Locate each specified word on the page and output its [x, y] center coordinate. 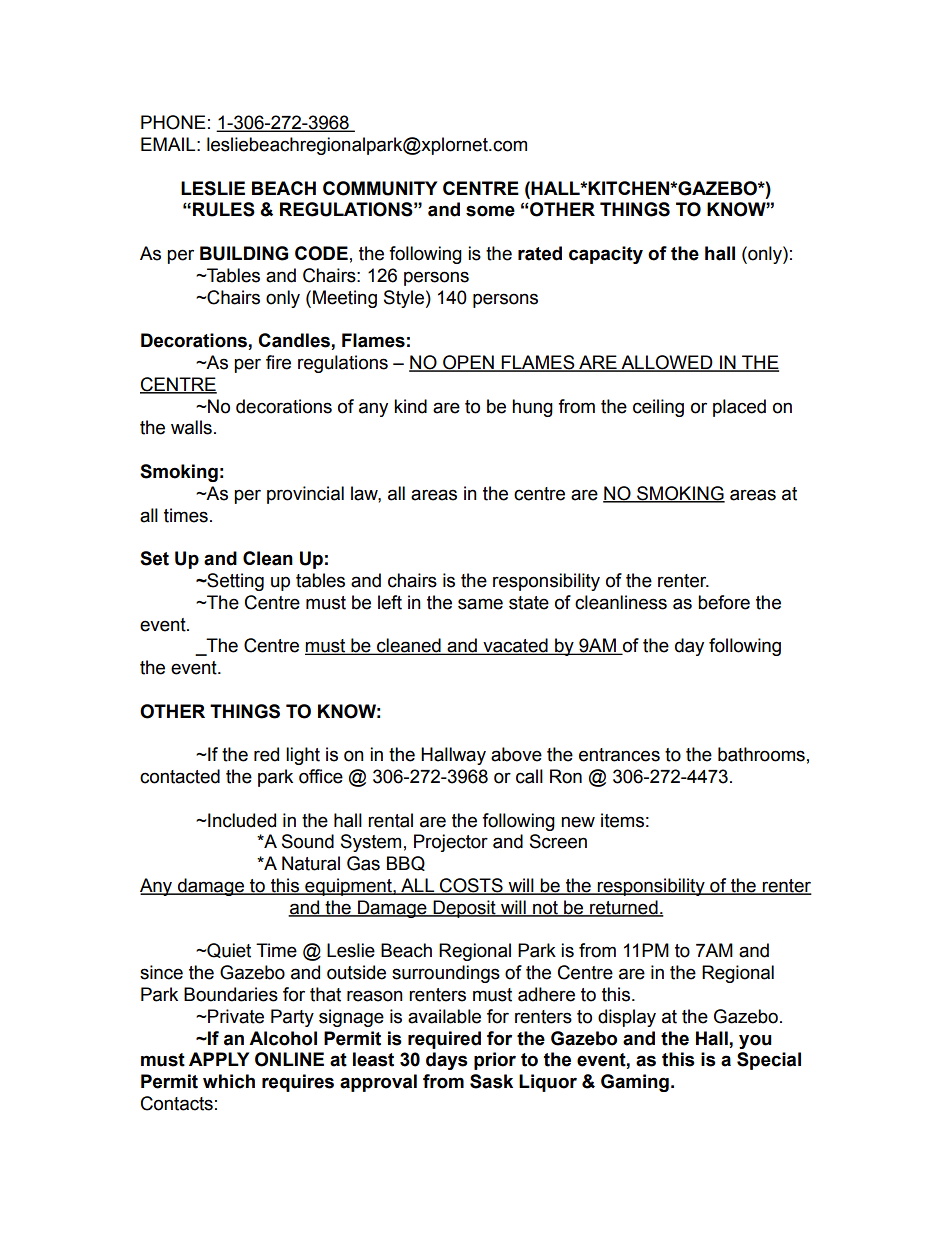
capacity [606, 255]
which [229, 1081]
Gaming [635, 1083]
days [447, 1061]
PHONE [173, 122]
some [490, 211]
